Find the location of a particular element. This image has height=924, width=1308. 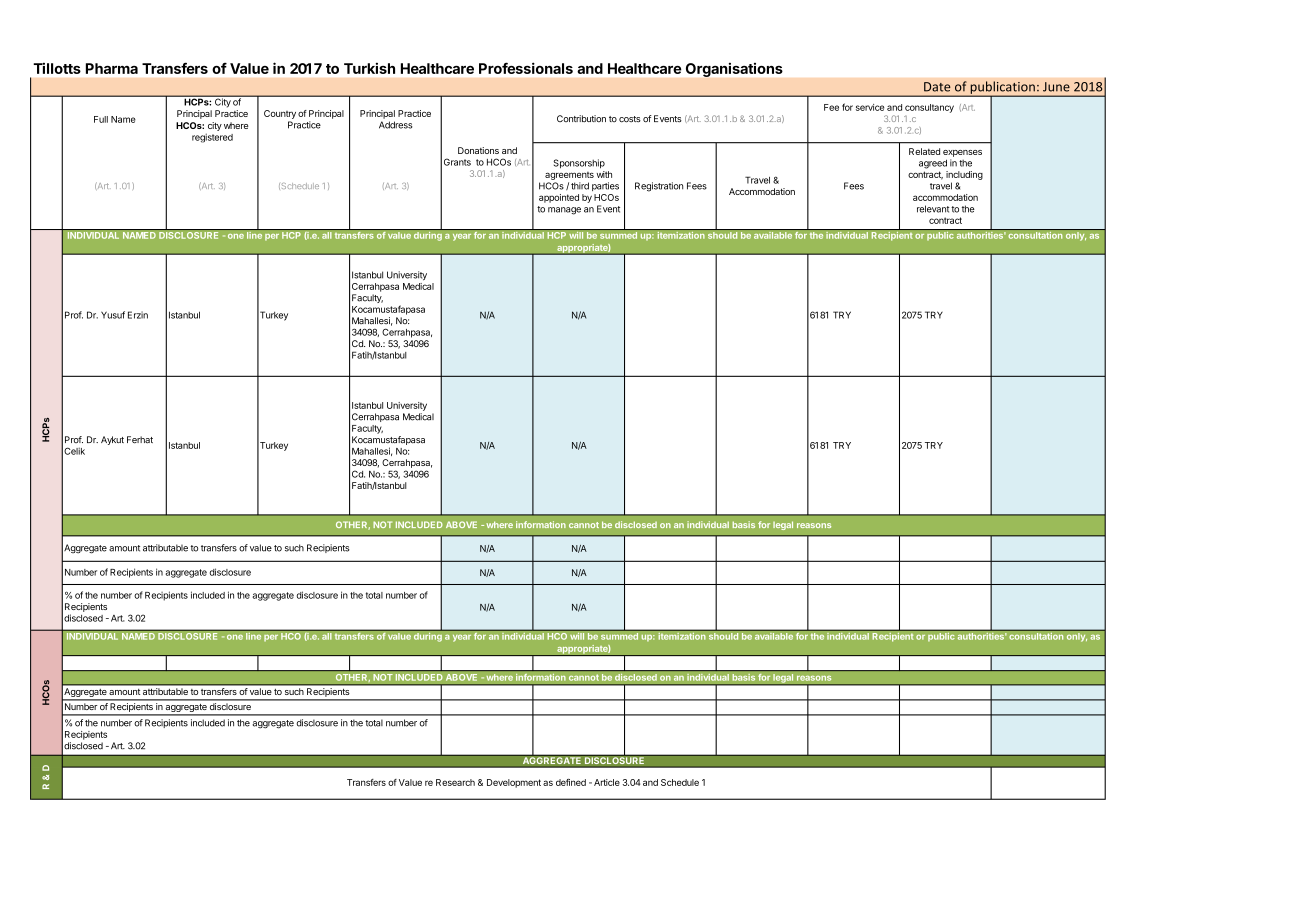

including is located at coordinates (964, 175).
